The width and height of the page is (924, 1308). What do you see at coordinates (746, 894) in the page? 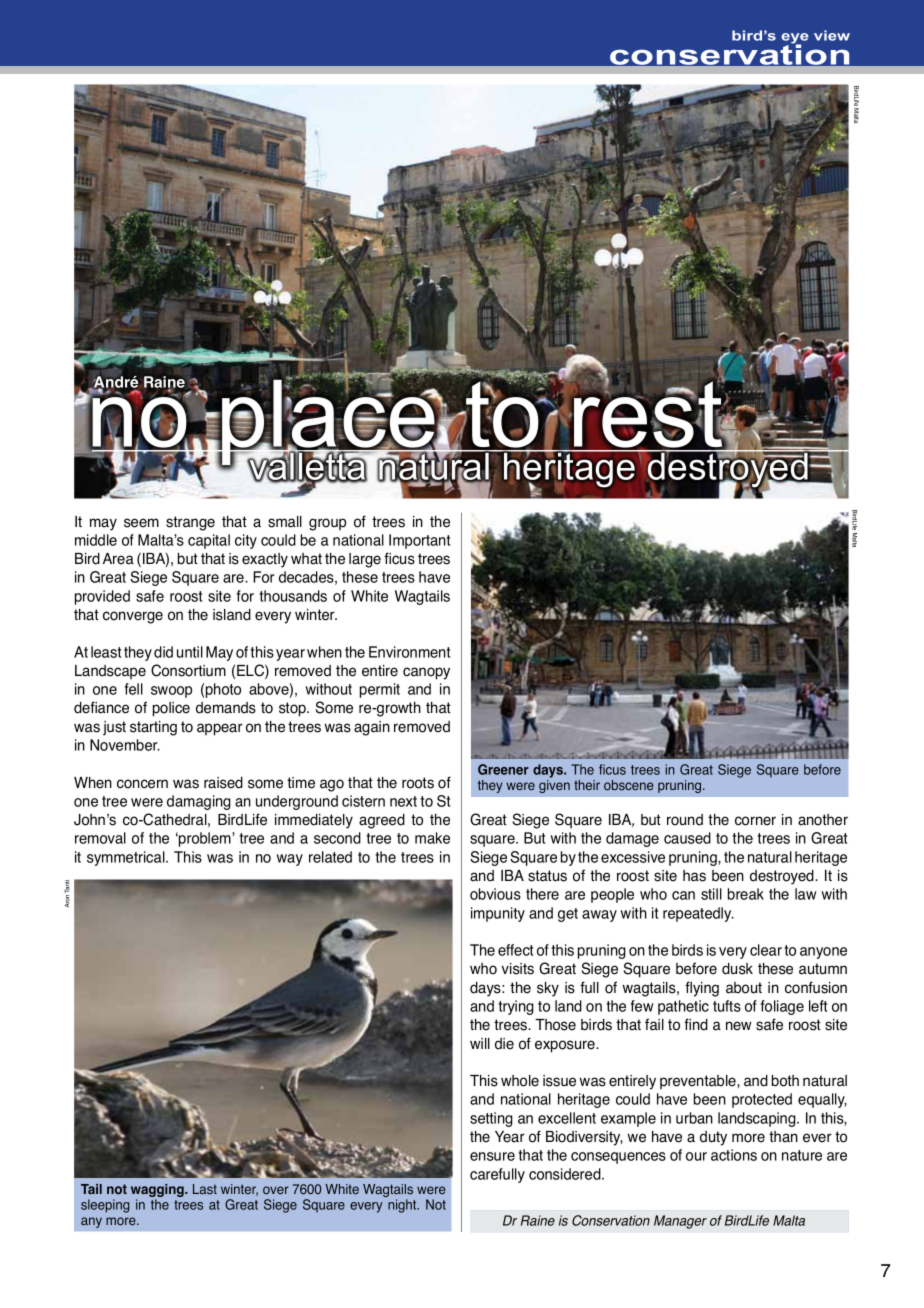
I see `break` at bounding box center [746, 894].
